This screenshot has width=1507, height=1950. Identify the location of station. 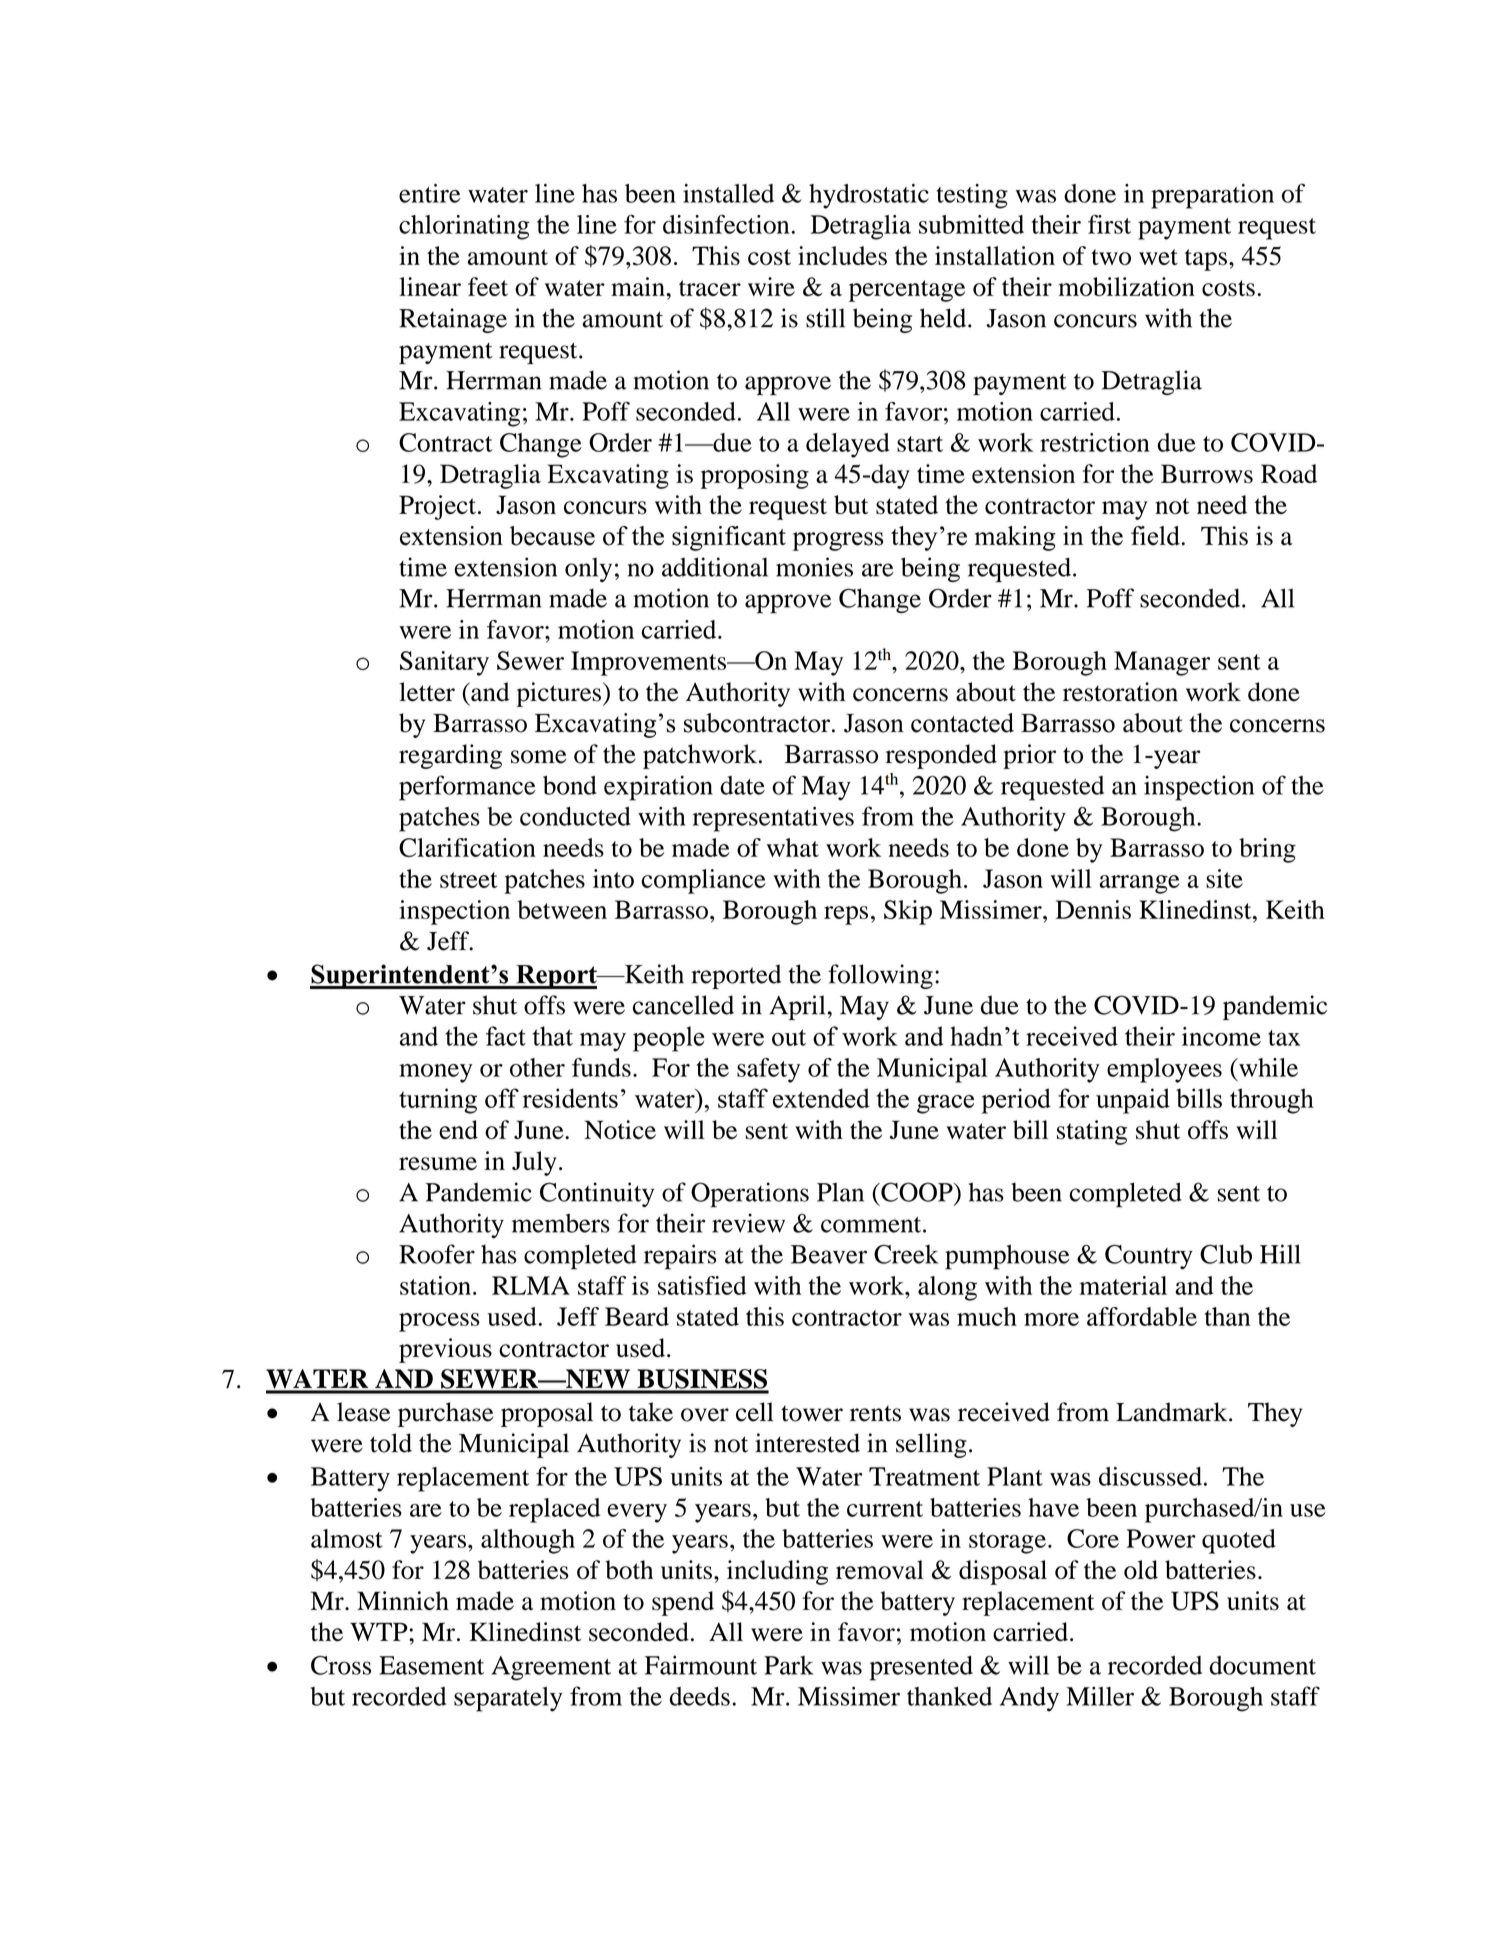
(435, 1285).
